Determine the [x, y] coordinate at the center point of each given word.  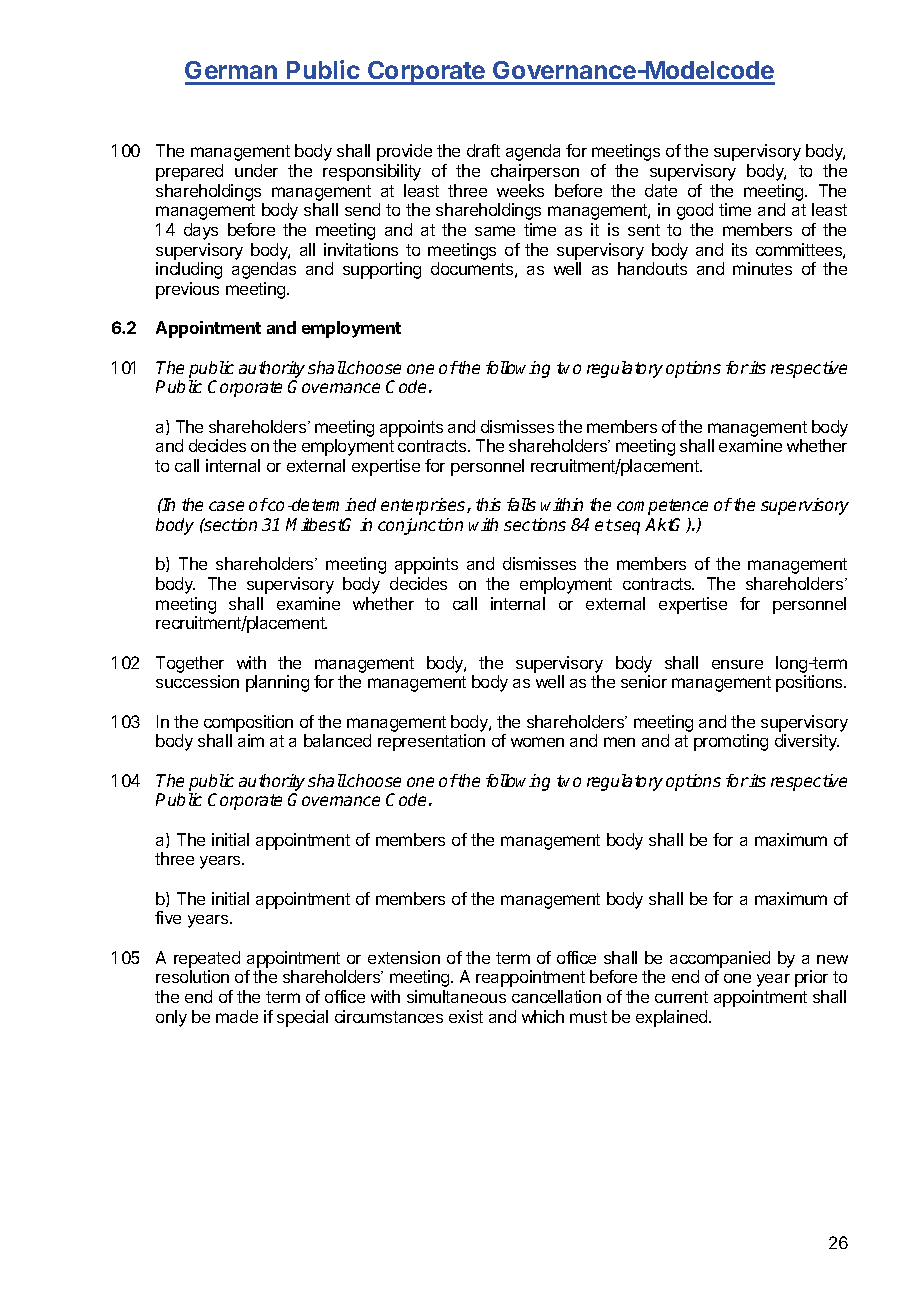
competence [662, 507]
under [256, 170]
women [537, 742]
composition [248, 723]
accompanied [720, 959]
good [695, 211]
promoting [731, 742]
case [226, 506]
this [488, 504]
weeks [520, 190]
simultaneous [456, 996]
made [237, 1016]
